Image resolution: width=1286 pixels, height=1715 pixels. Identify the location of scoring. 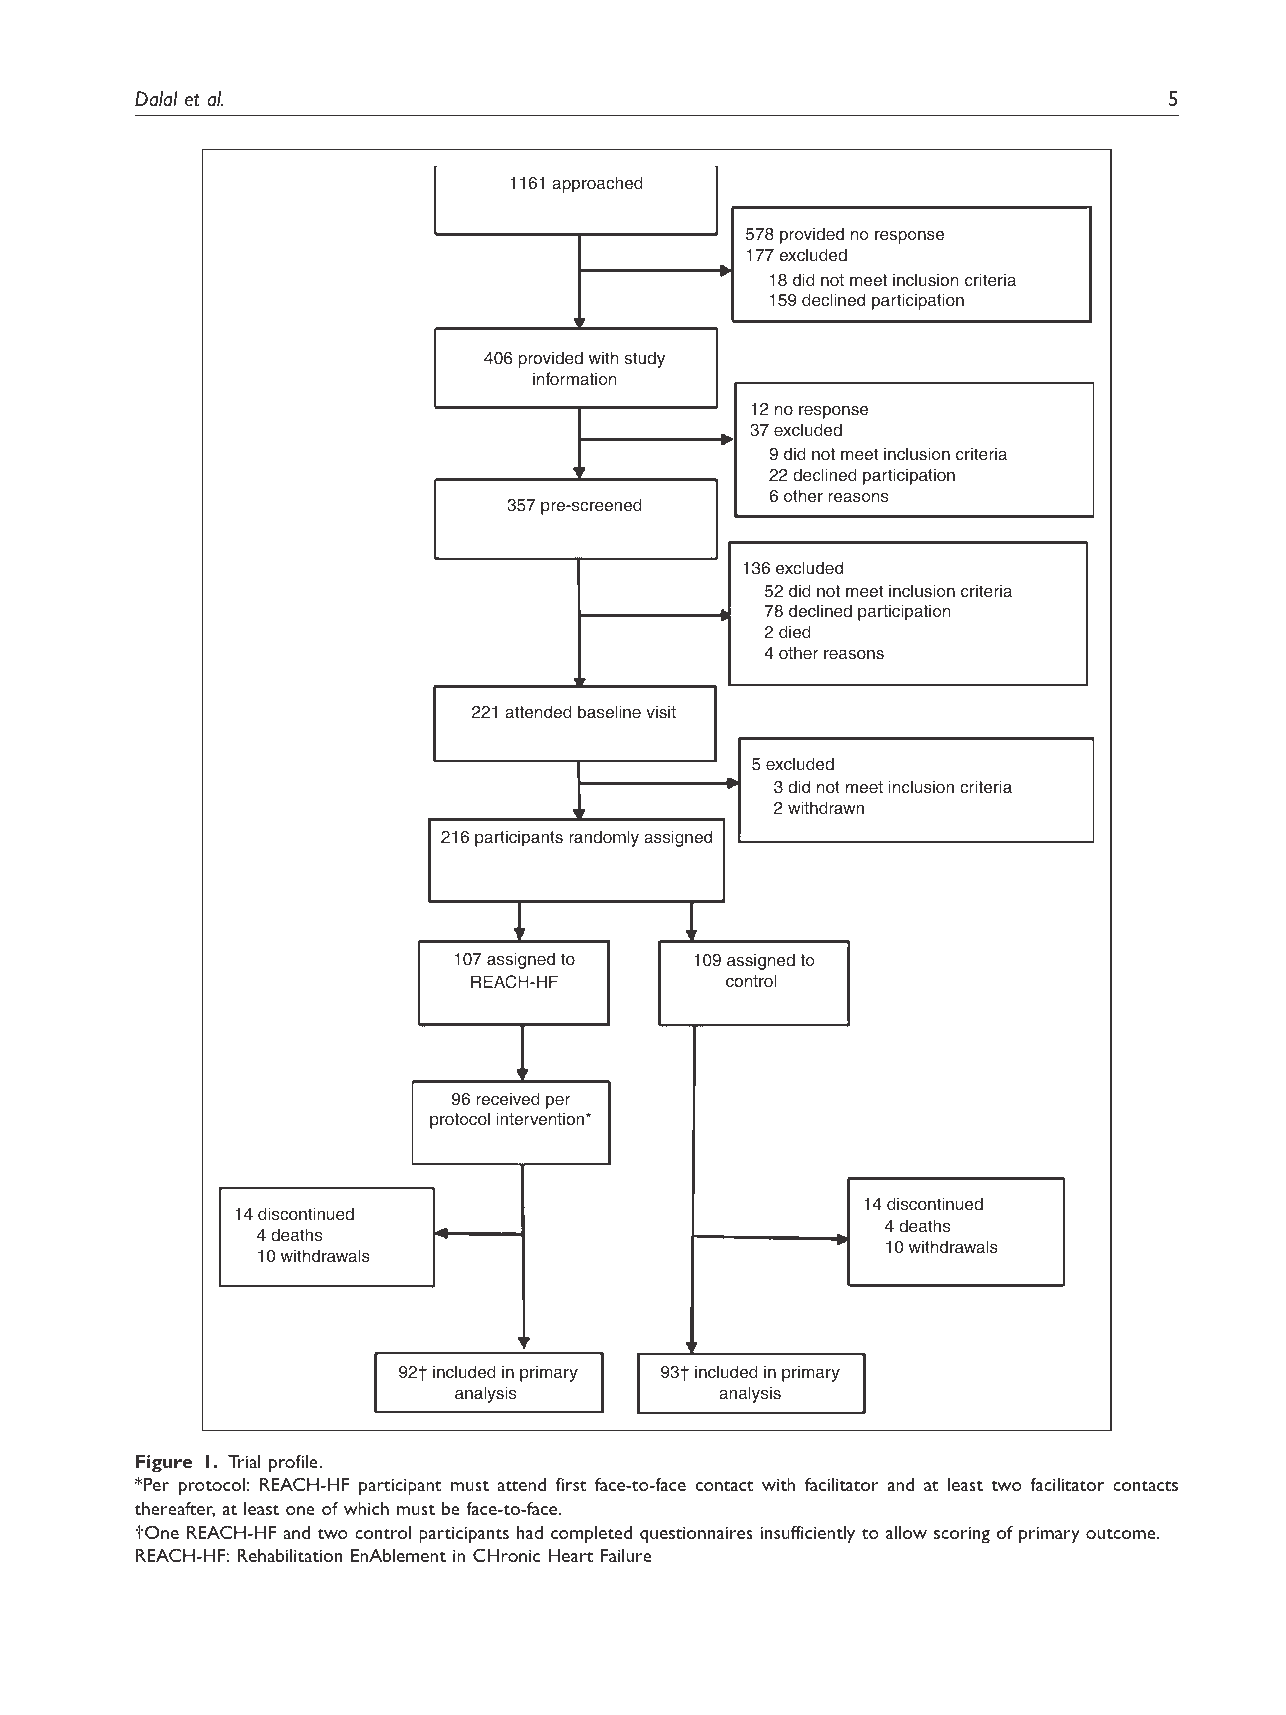
(962, 1535).
